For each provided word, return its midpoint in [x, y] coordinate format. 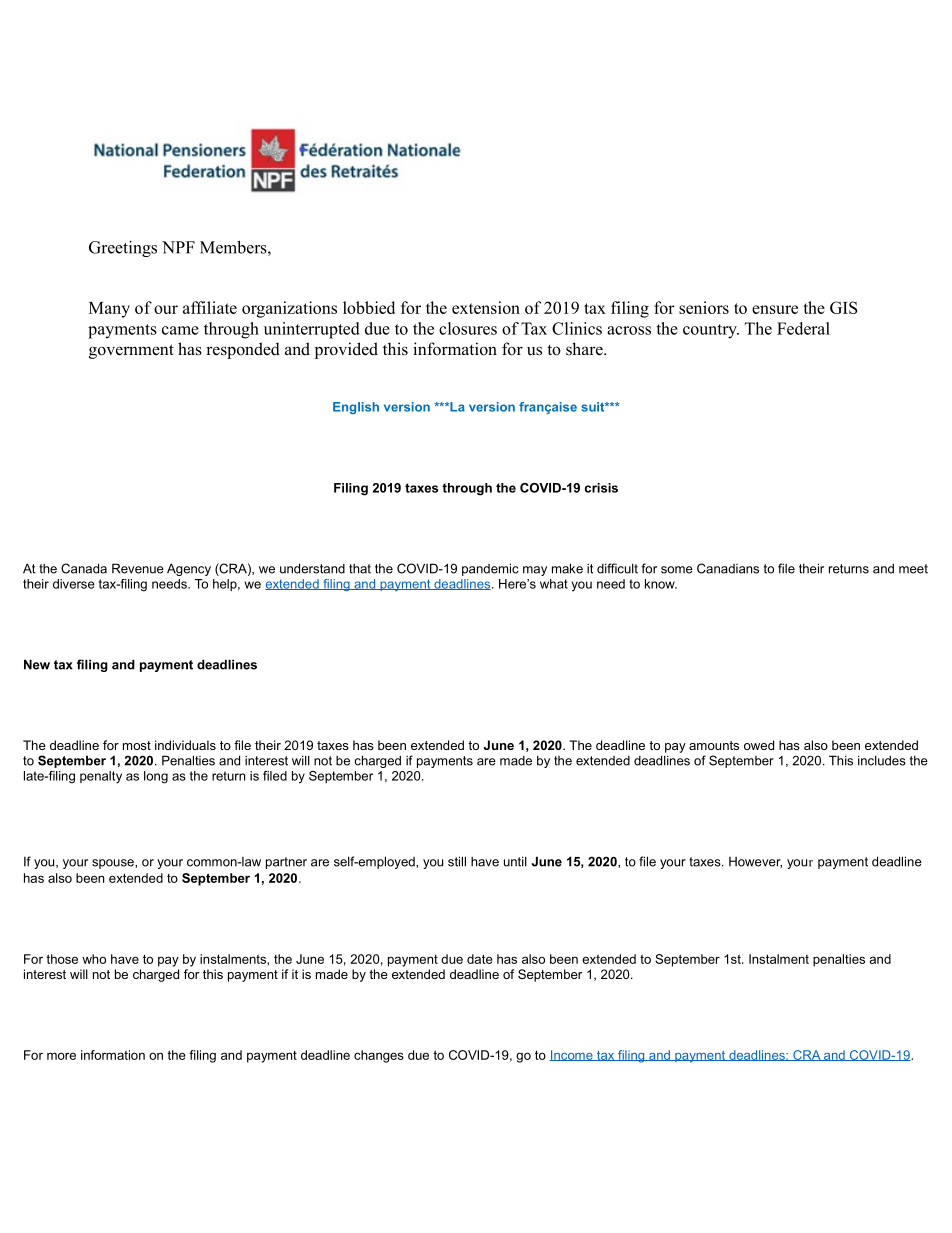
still [457, 861]
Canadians [728, 568]
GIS [844, 307]
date [479, 959]
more [61, 1056]
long [156, 777]
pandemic [490, 569]
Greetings [123, 249]
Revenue [138, 568]
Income [572, 1055]
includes [882, 760]
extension [486, 307]
